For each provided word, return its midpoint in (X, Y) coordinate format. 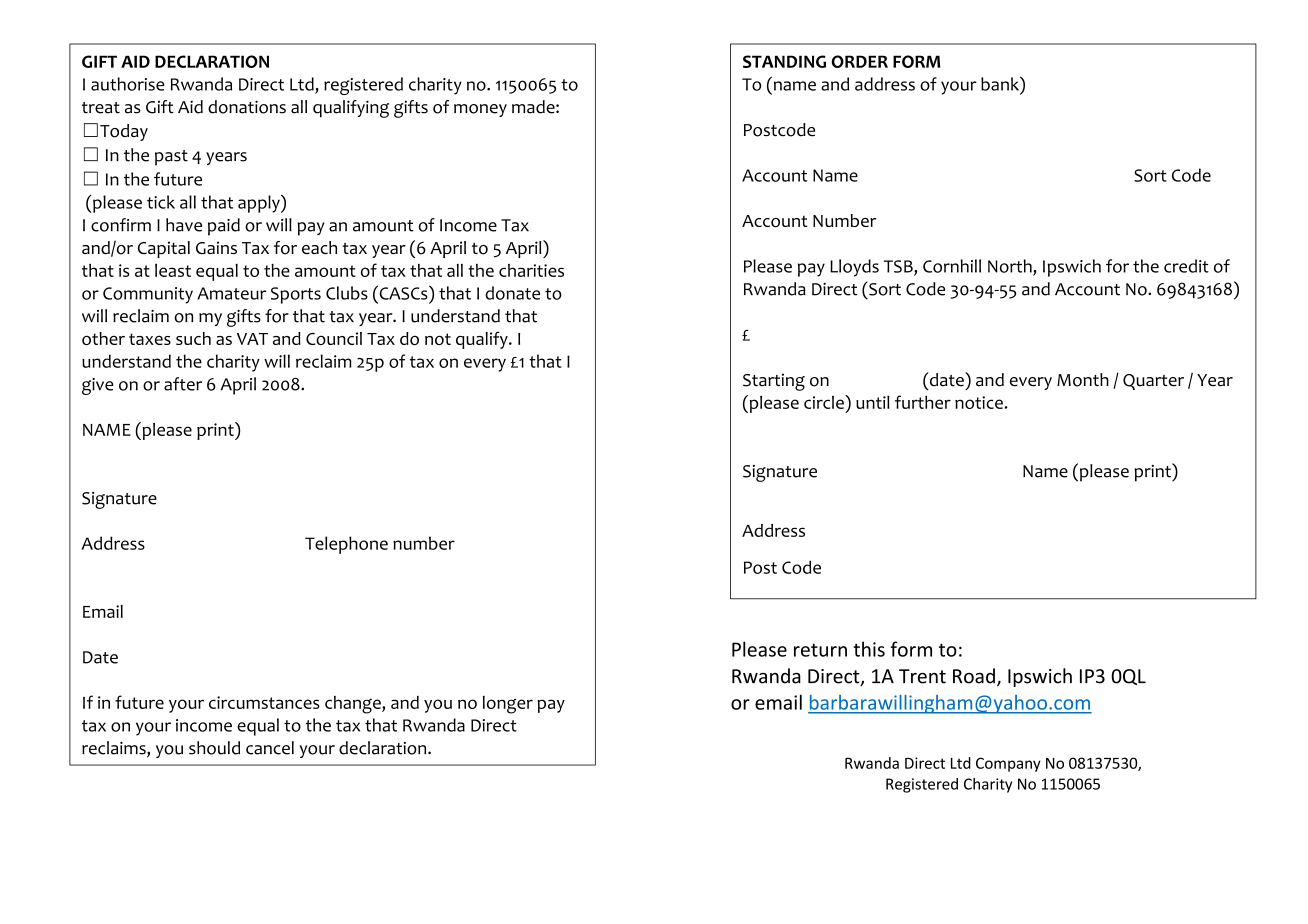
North (1011, 267)
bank (1001, 83)
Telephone (346, 545)
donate (512, 293)
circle (825, 402)
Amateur (231, 293)
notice (979, 402)
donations (247, 107)
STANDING (784, 61)
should (214, 748)
